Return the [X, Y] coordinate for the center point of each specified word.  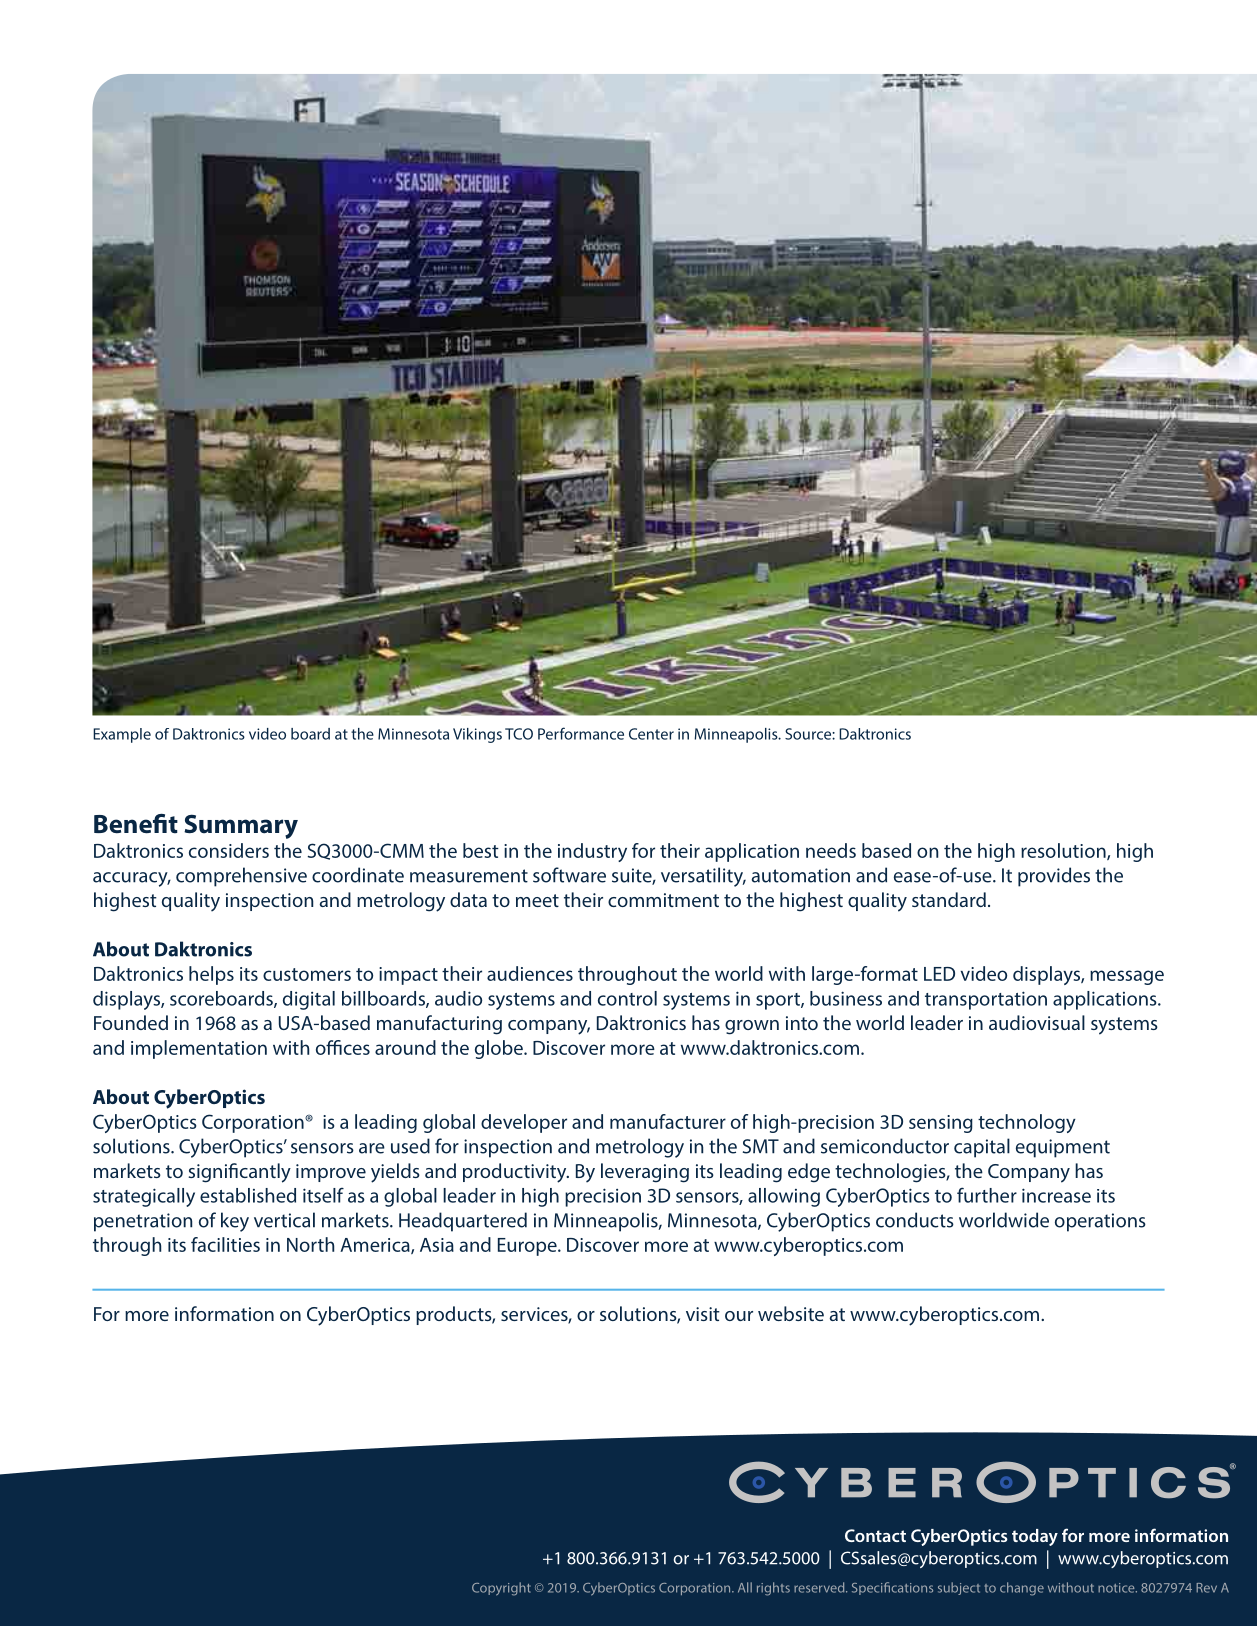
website [791, 1313]
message [1127, 977]
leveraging [645, 1173]
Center [651, 734]
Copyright [501, 1589]
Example [122, 735]
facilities [225, 1244]
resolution [1064, 851]
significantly [239, 1173]
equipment [1063, 1148]
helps [211, 975]
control [627, 998]
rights [773, 1589]
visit [703, 1314]
